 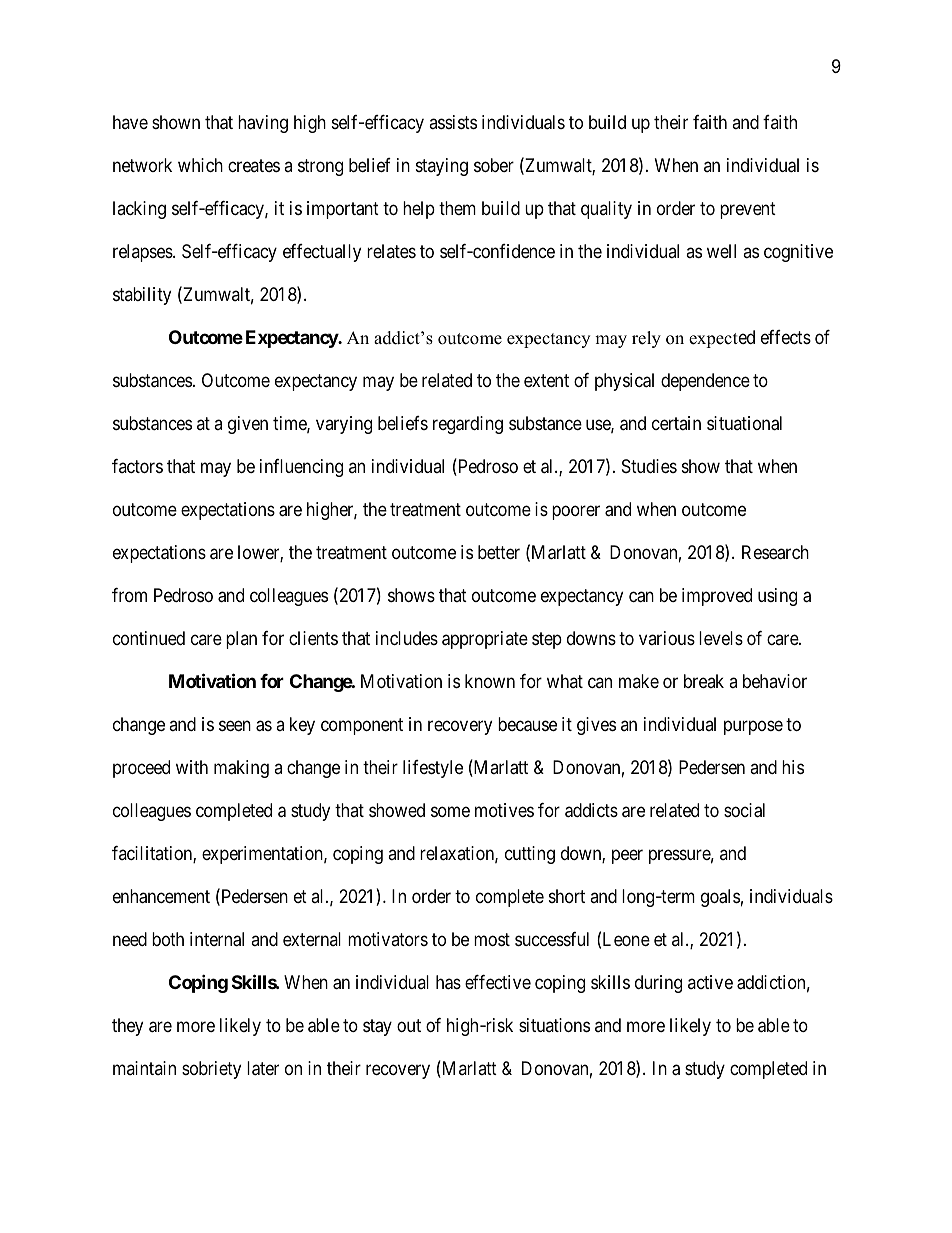 I want to click on lifestyle, so click(x=433, y=769).
